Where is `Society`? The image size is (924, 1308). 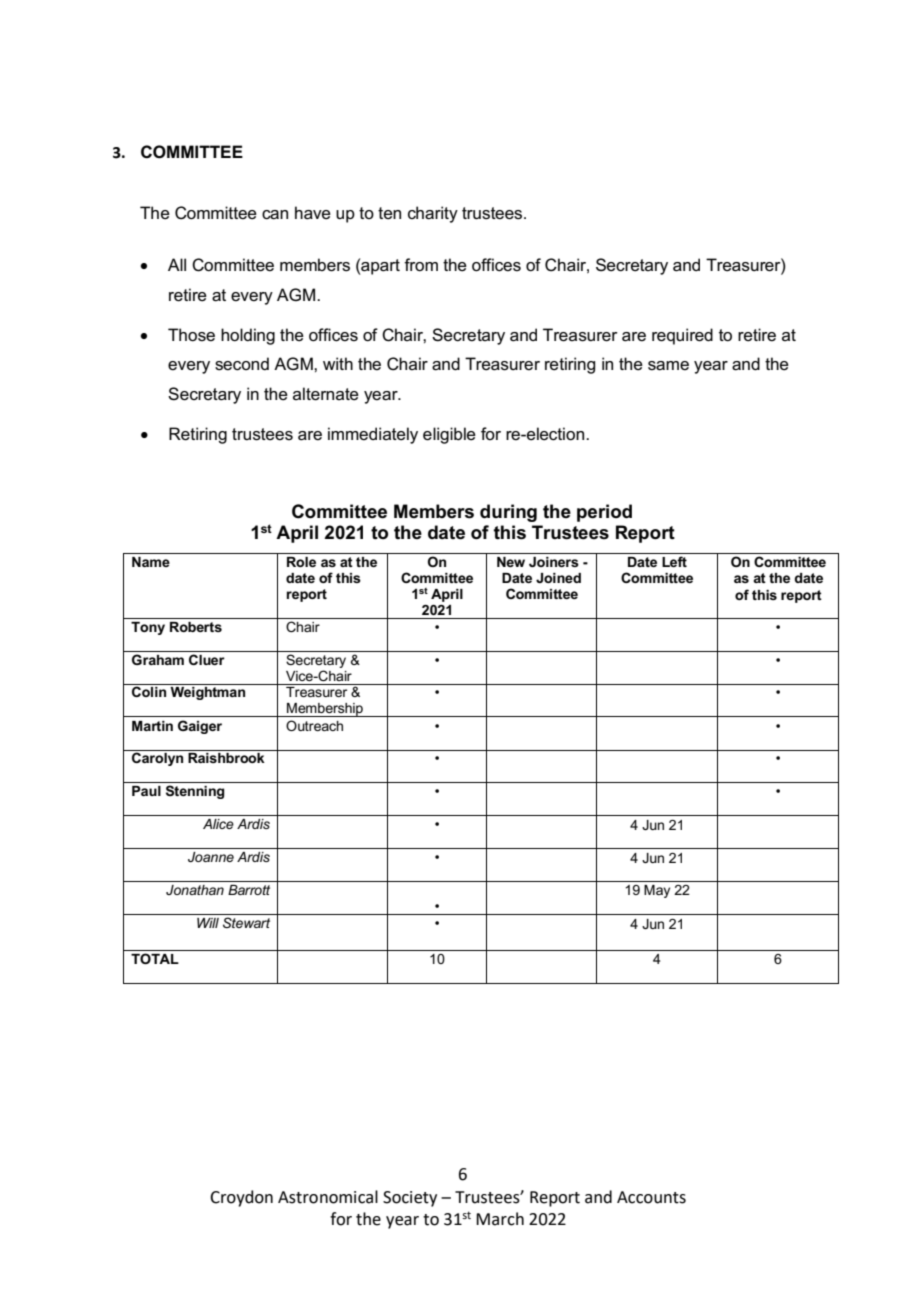 Society is located at coordinates (410, 1199).
